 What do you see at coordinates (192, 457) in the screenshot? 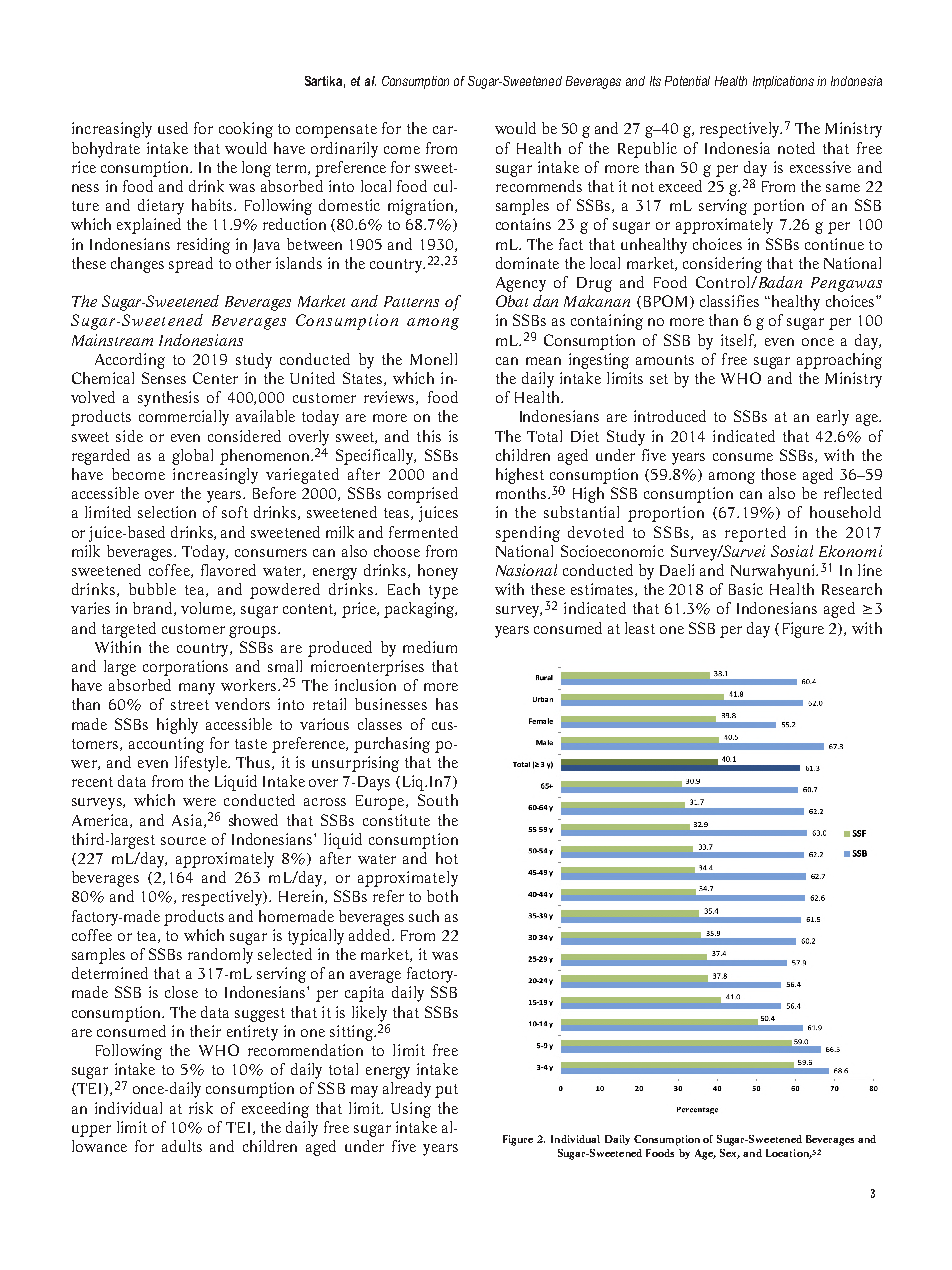
I see `global` at bounding box center [192, 457].
